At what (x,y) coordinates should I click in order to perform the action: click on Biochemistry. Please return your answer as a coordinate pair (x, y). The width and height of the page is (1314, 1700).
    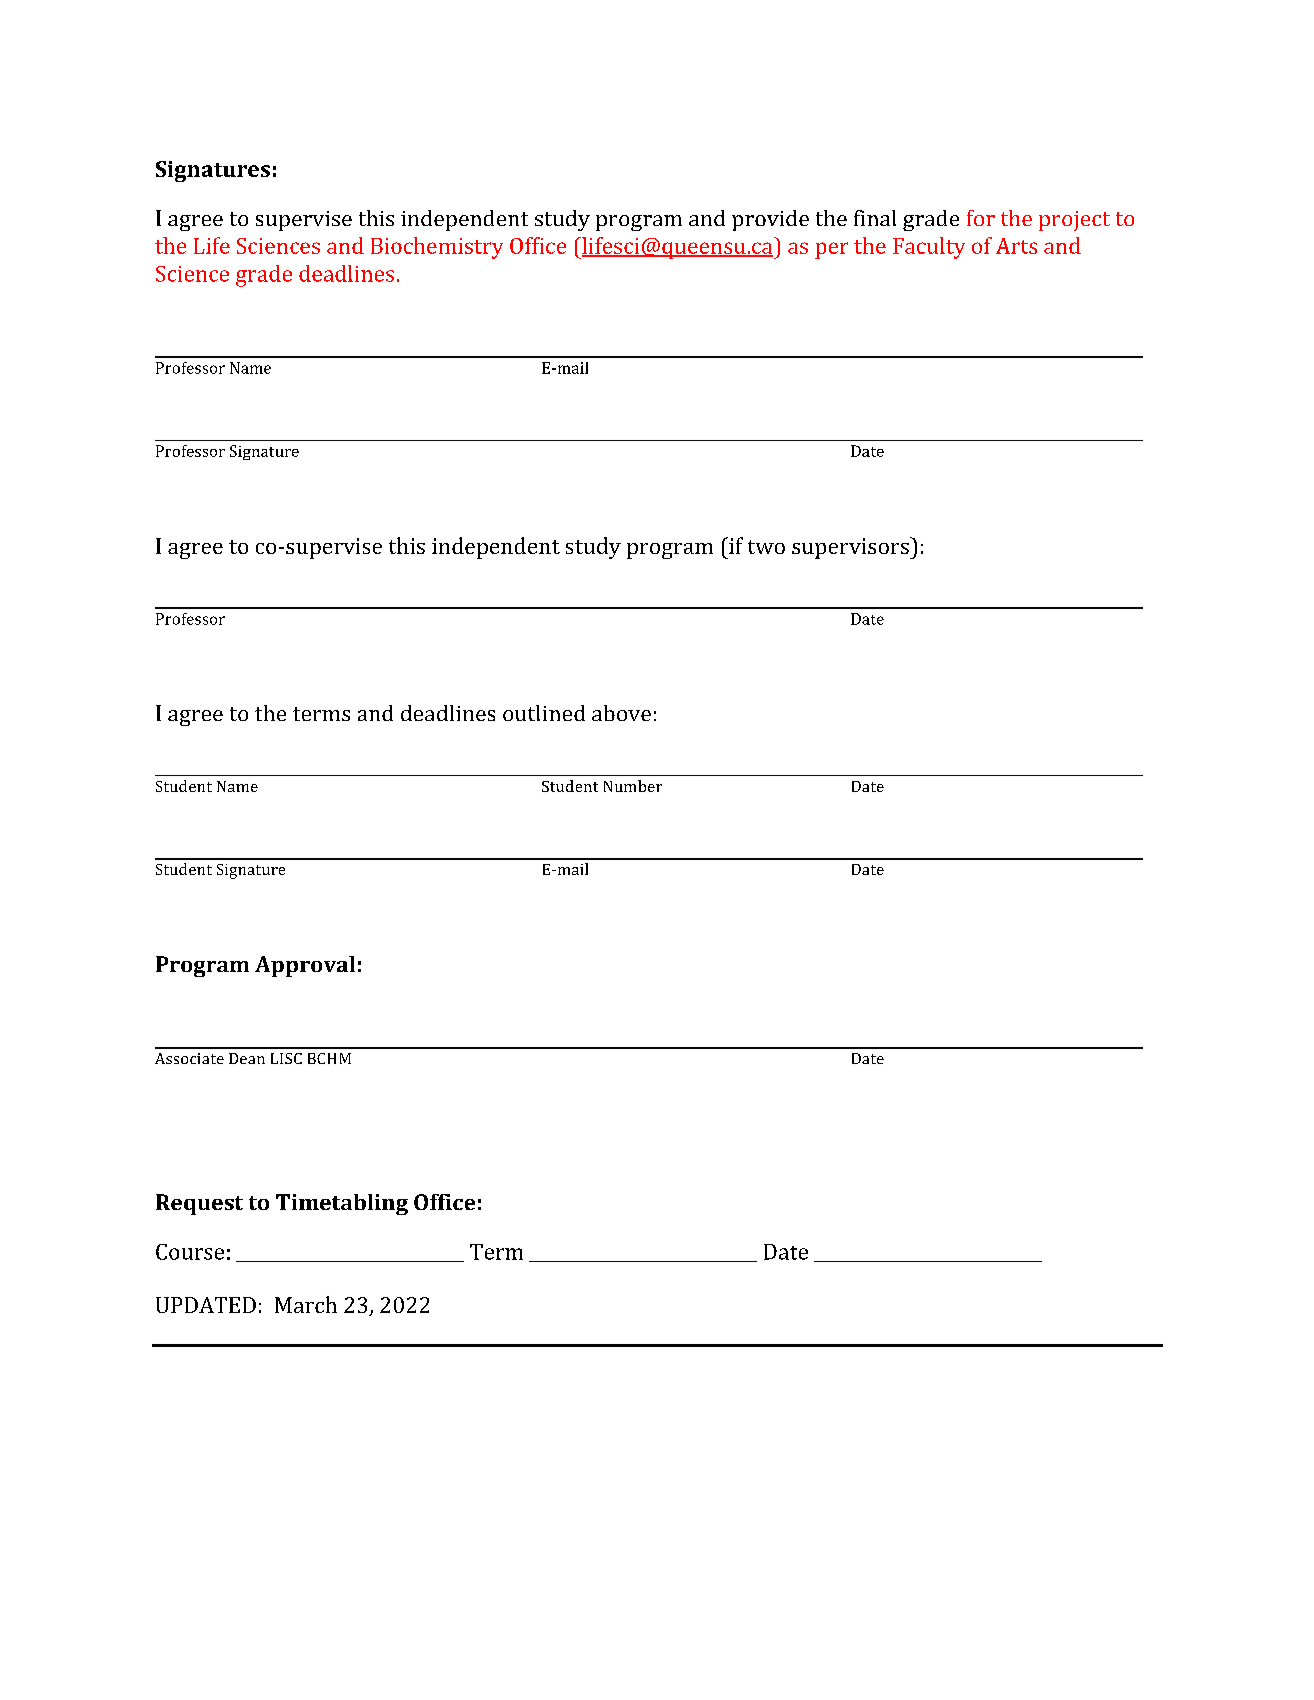
    Looking at the image, I should click on (437, 248).
